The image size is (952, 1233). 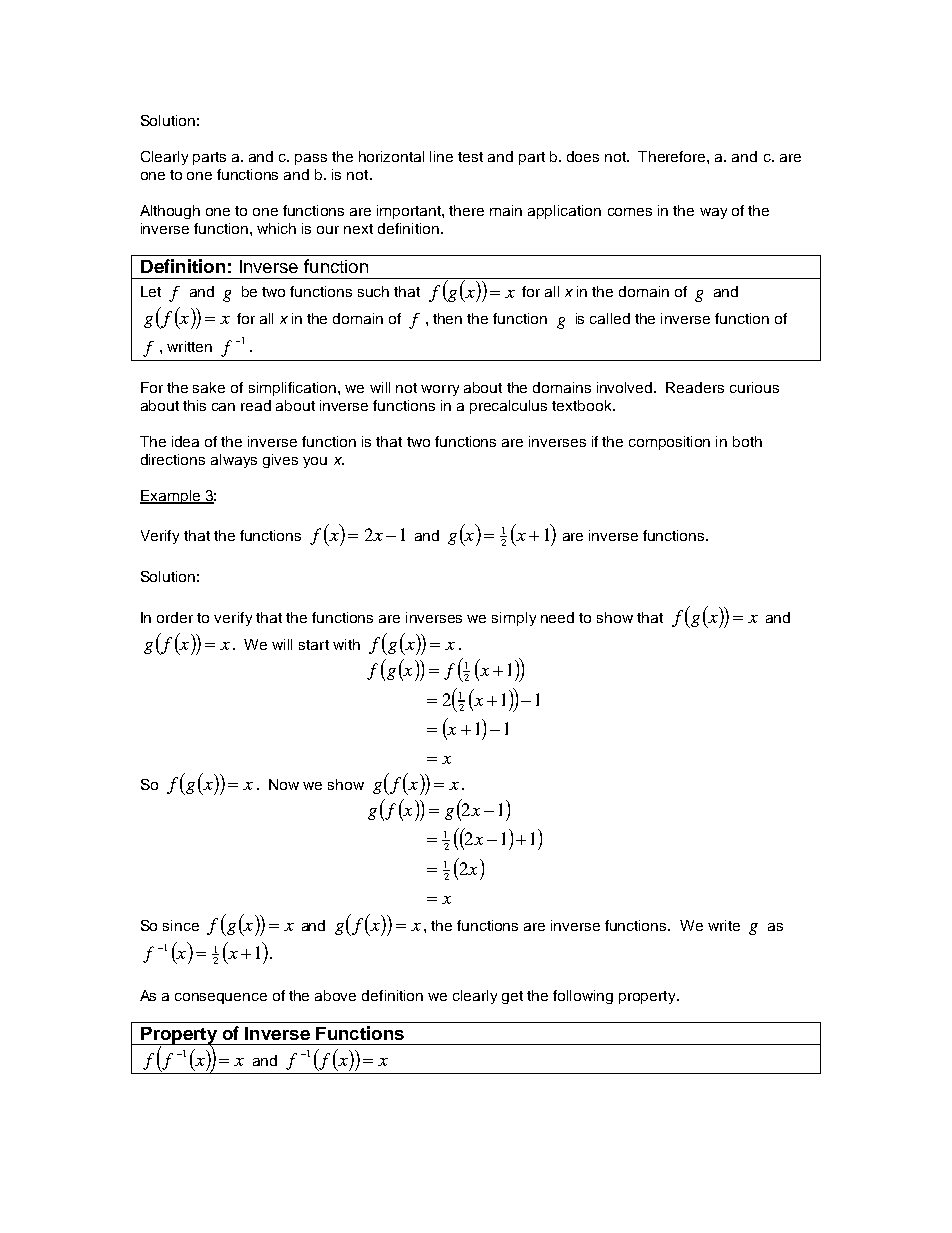 I want to click on need, so click(x=557, y=617).
